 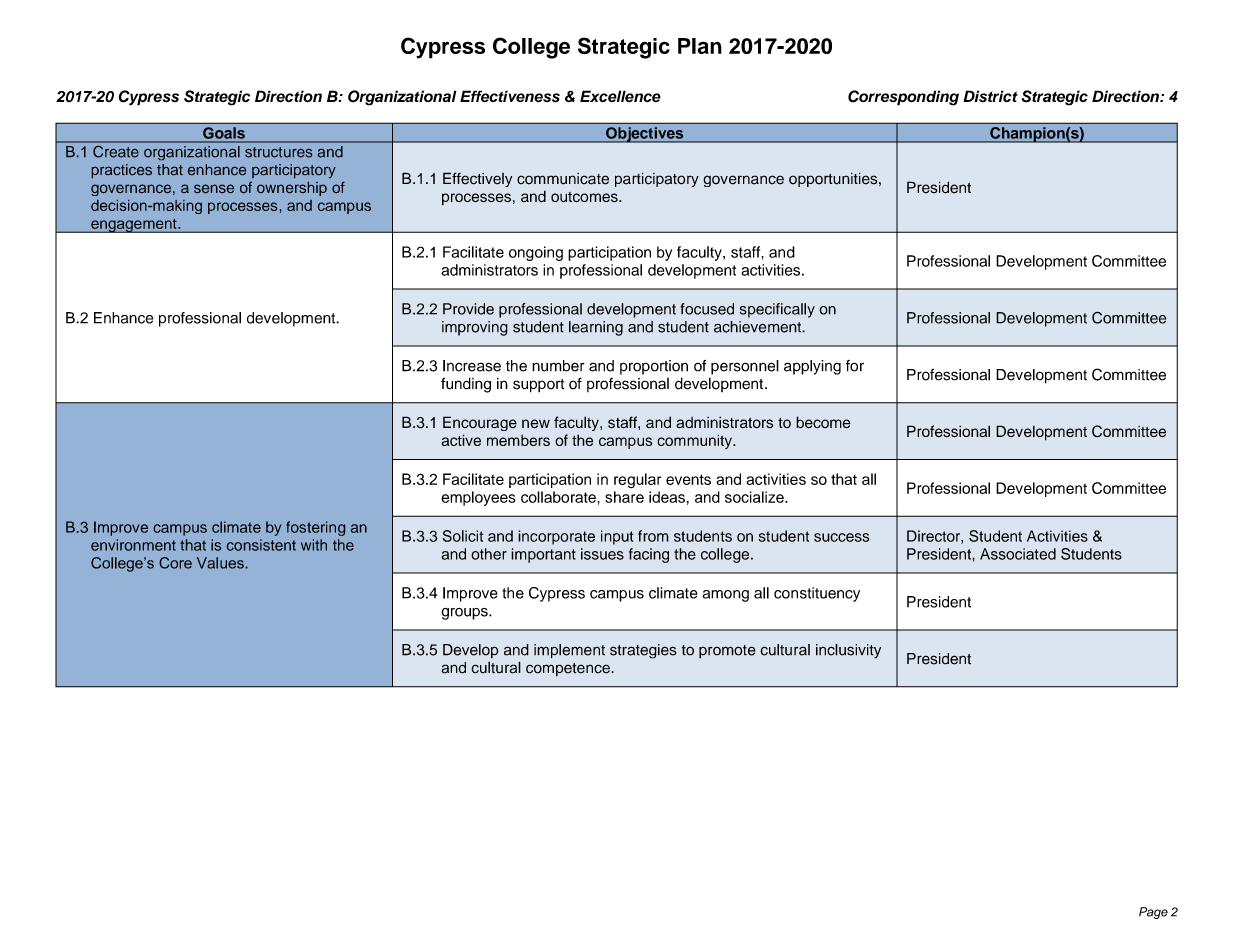 What do you see at coordinates (1018, 554) in the screenshot?
I see `Associated` at bounding box center [1018, 554].
